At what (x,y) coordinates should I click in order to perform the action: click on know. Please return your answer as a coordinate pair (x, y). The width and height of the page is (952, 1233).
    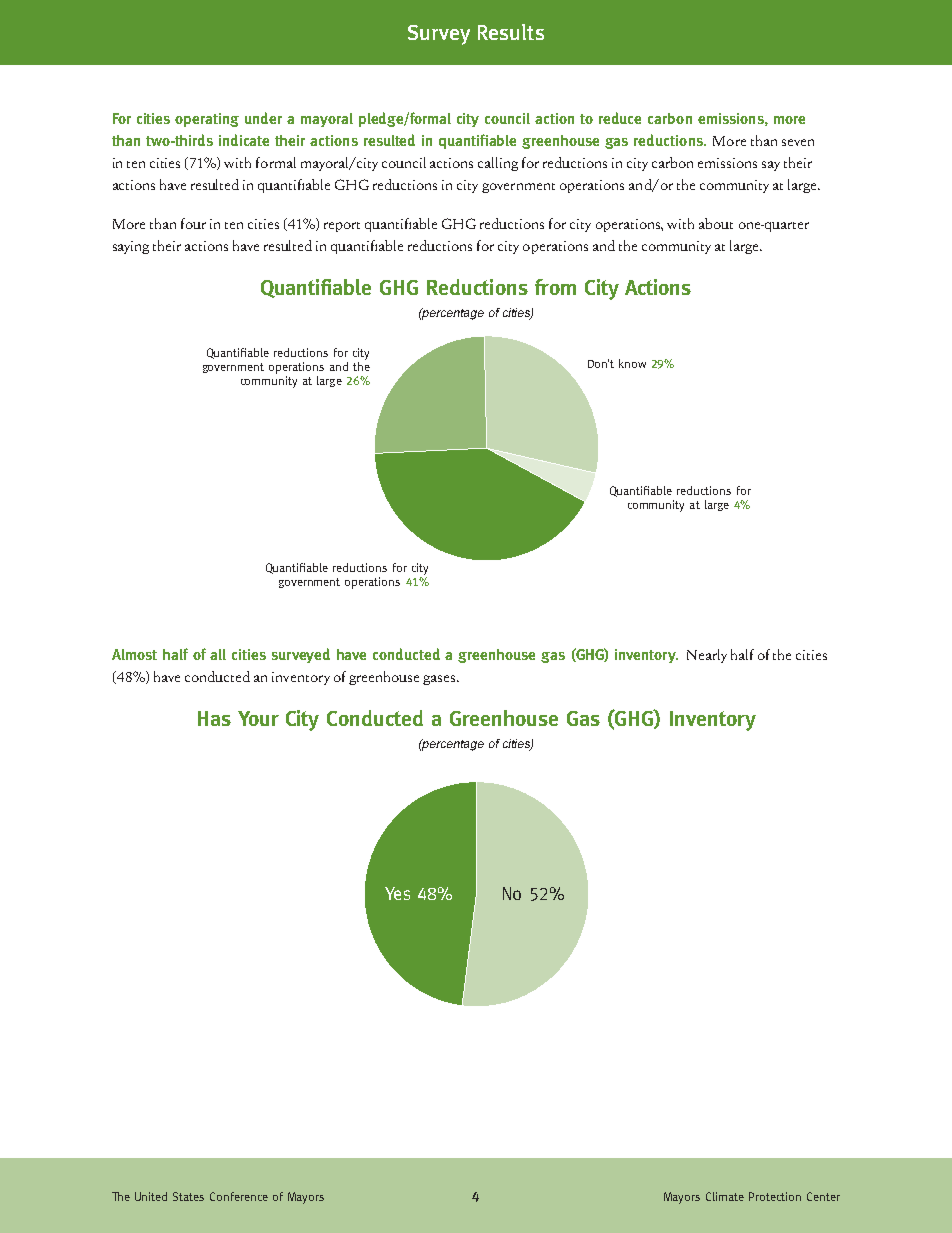
    Looking at the image, I should click on (632, 363).
